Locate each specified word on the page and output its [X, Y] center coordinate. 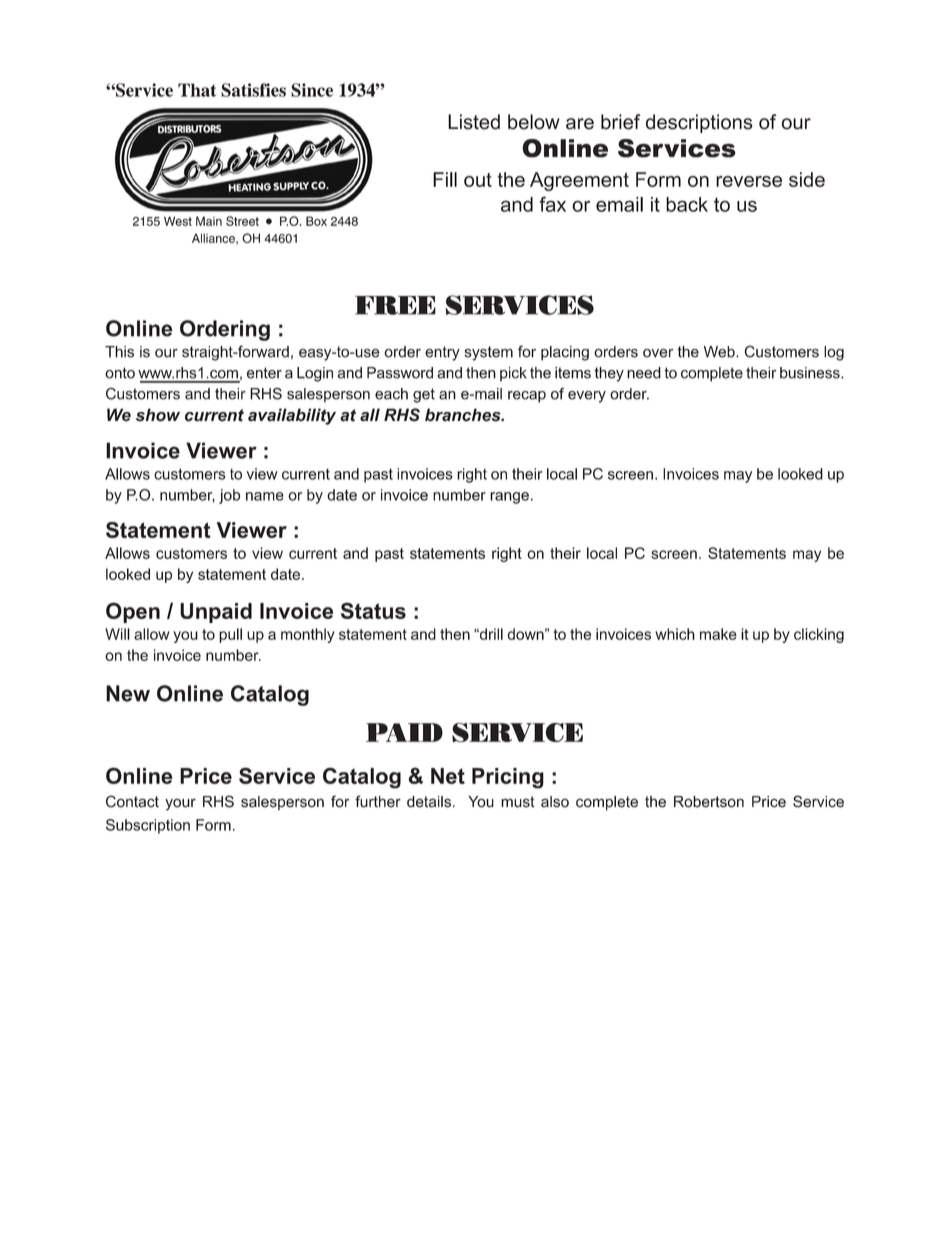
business [811, 373]
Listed [474, 122]
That [197, 90]
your [180, 804]
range [509, 498]
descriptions [699, 123]
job [229, 496]
